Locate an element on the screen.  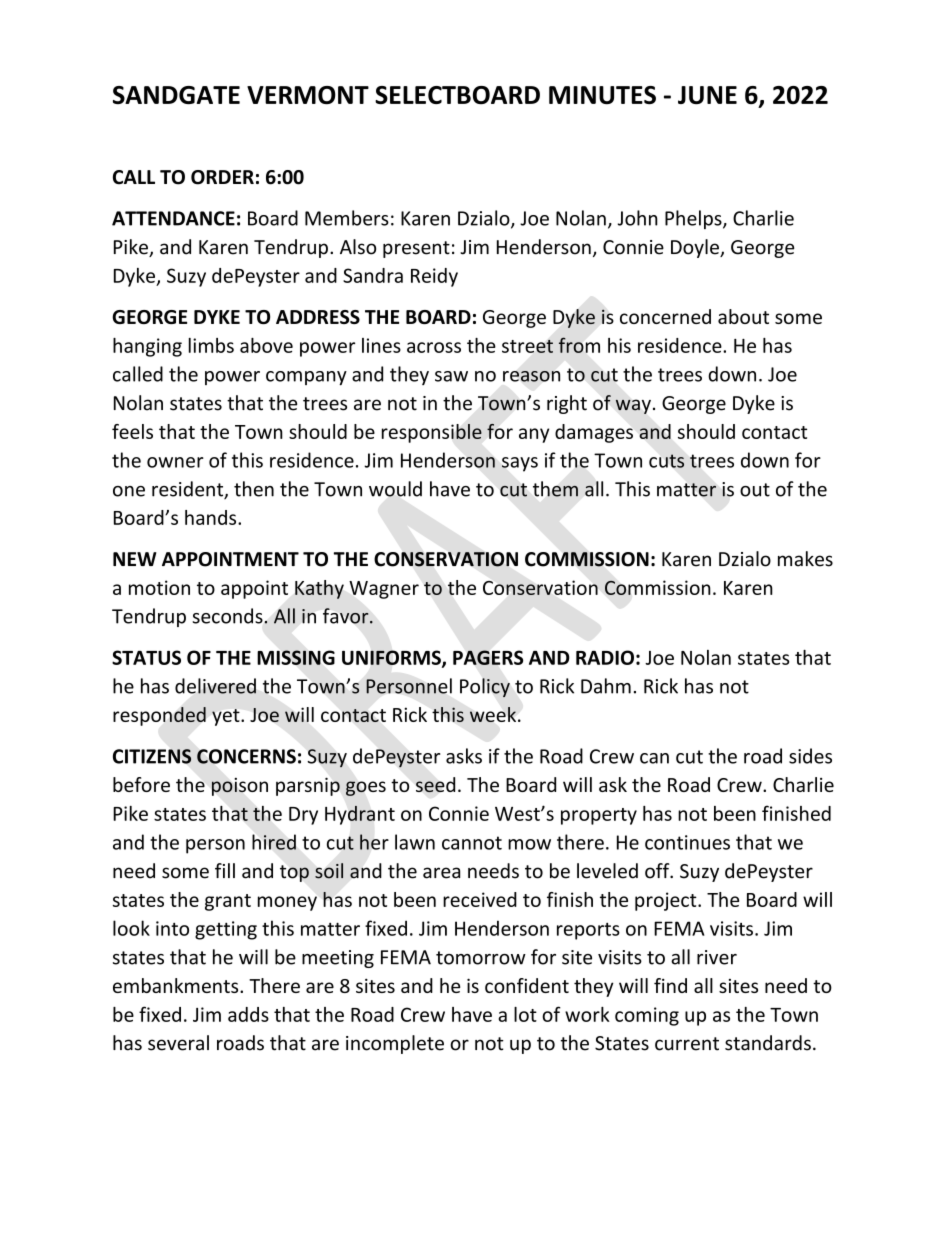
JUNE is located at coordinates (707, 95).
